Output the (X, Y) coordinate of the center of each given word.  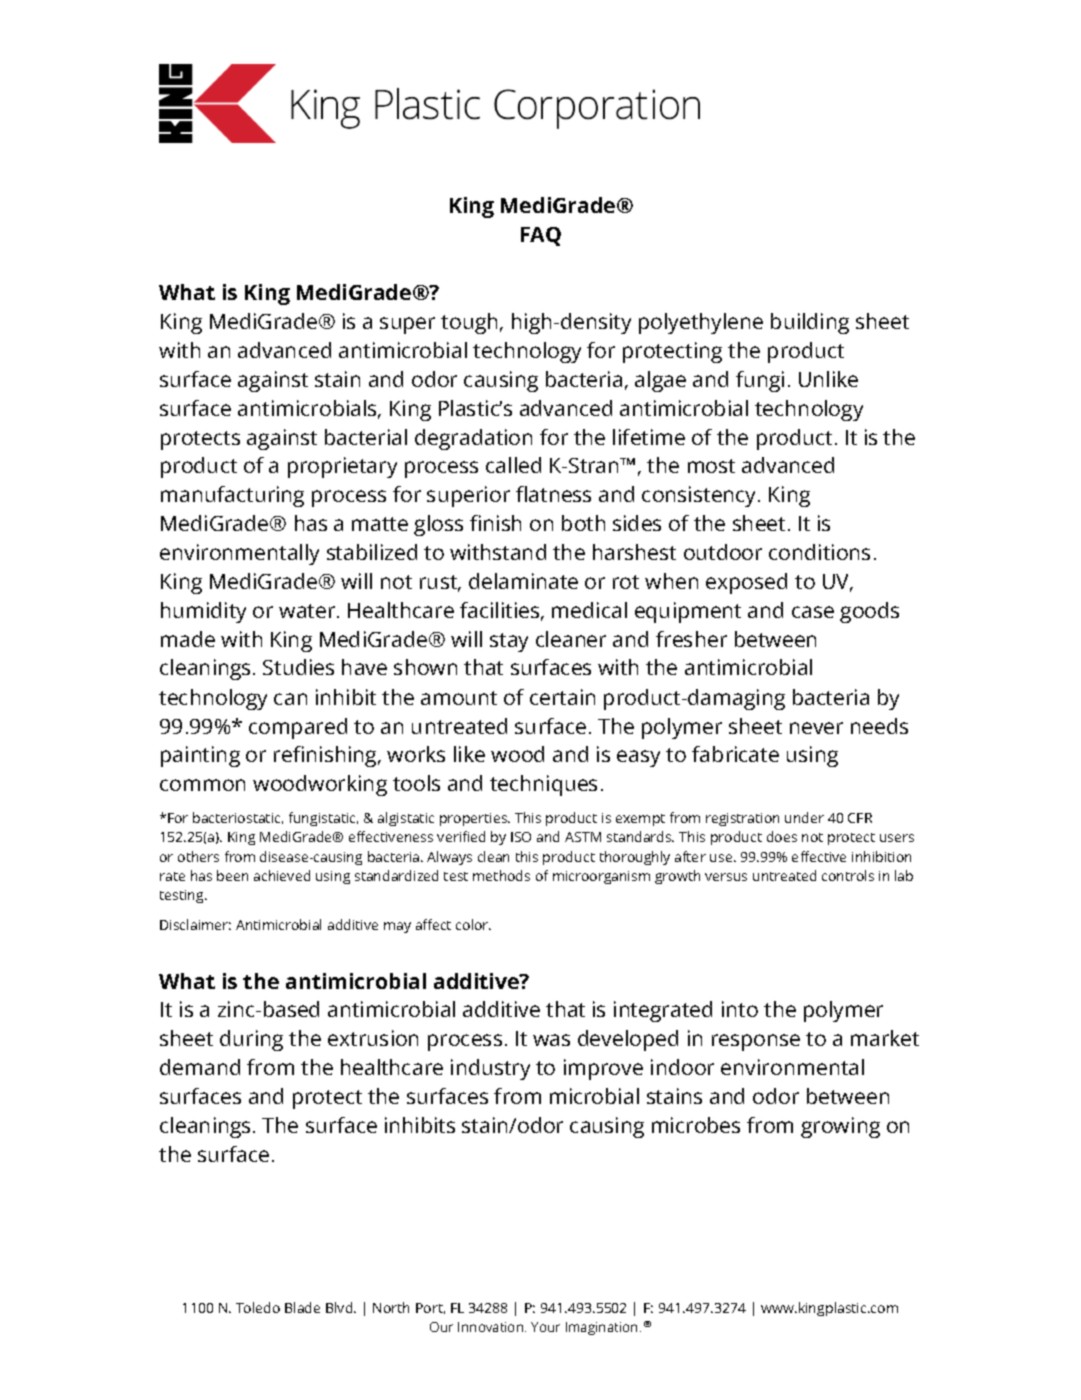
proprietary (342, 467)
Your (545, 1327)
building (810, 323)
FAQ (541, 236)
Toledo (258, 1307)
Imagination (601, 1328)
